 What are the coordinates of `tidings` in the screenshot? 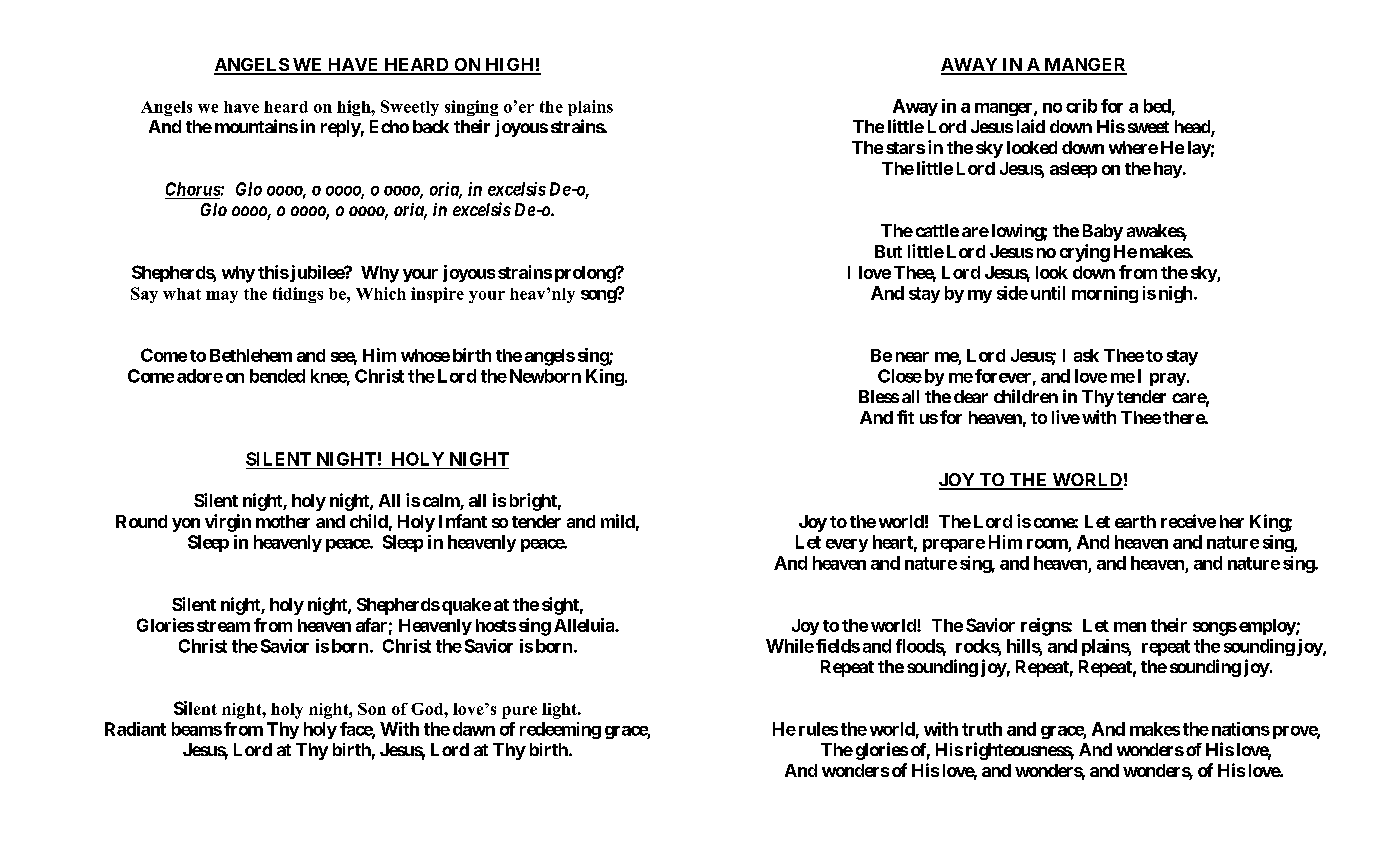 It's located at (298, 295).
